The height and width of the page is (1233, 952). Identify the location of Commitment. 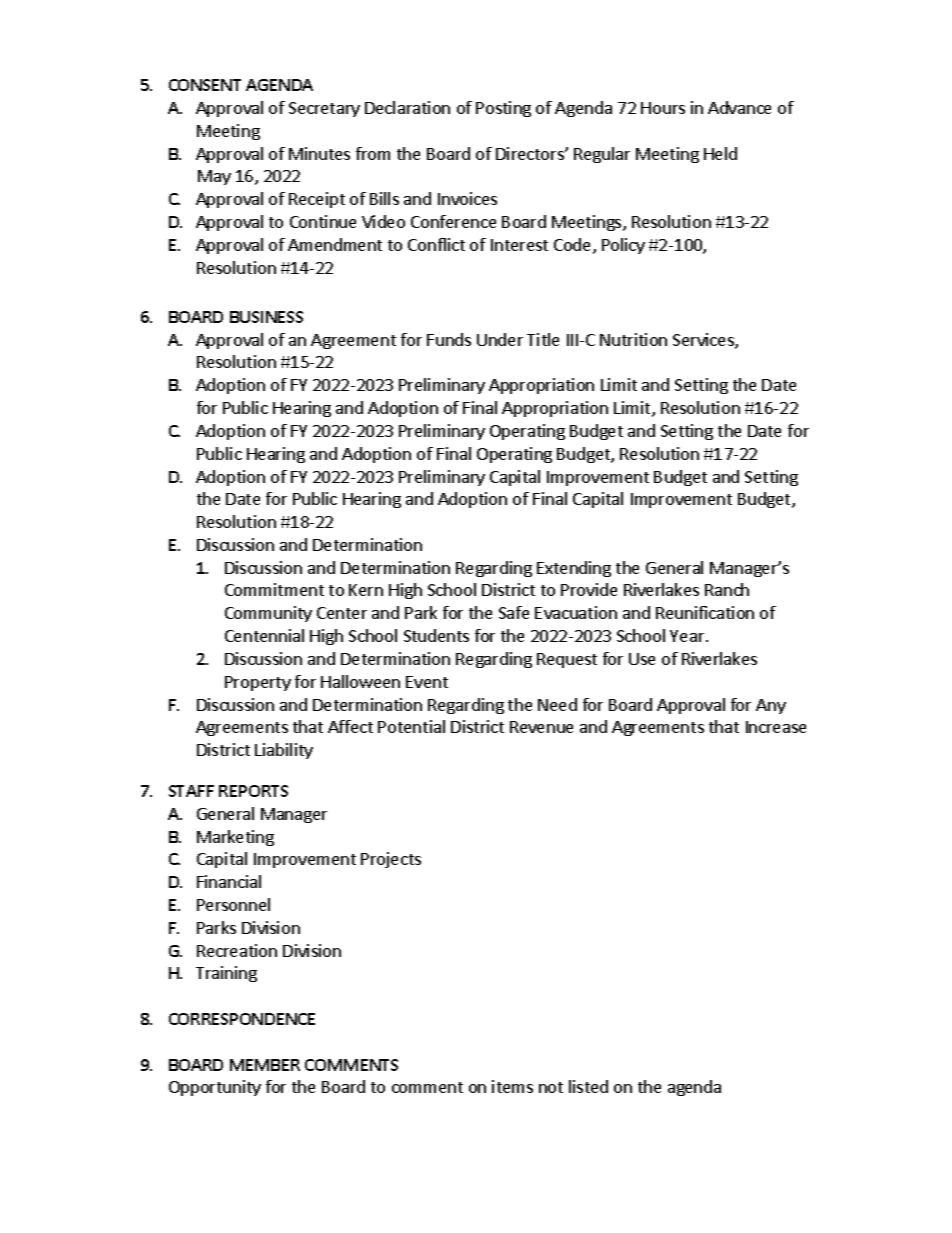
(274, 589).
